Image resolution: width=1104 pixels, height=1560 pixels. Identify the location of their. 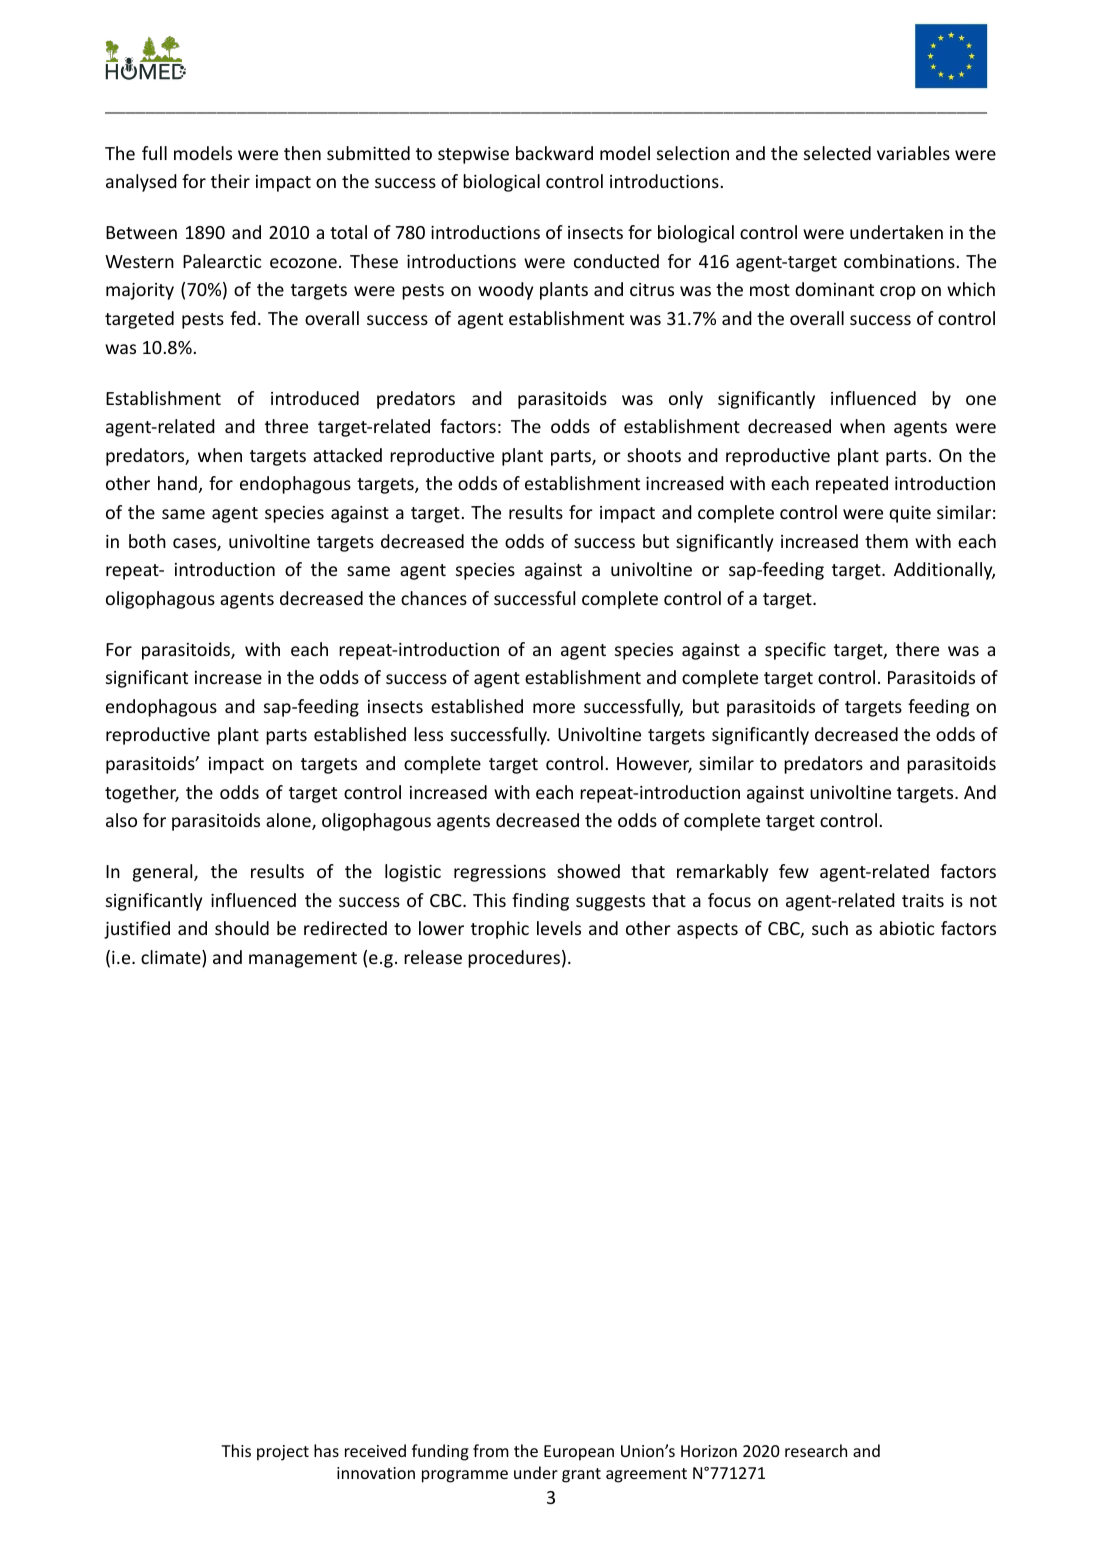
(230, 181).
